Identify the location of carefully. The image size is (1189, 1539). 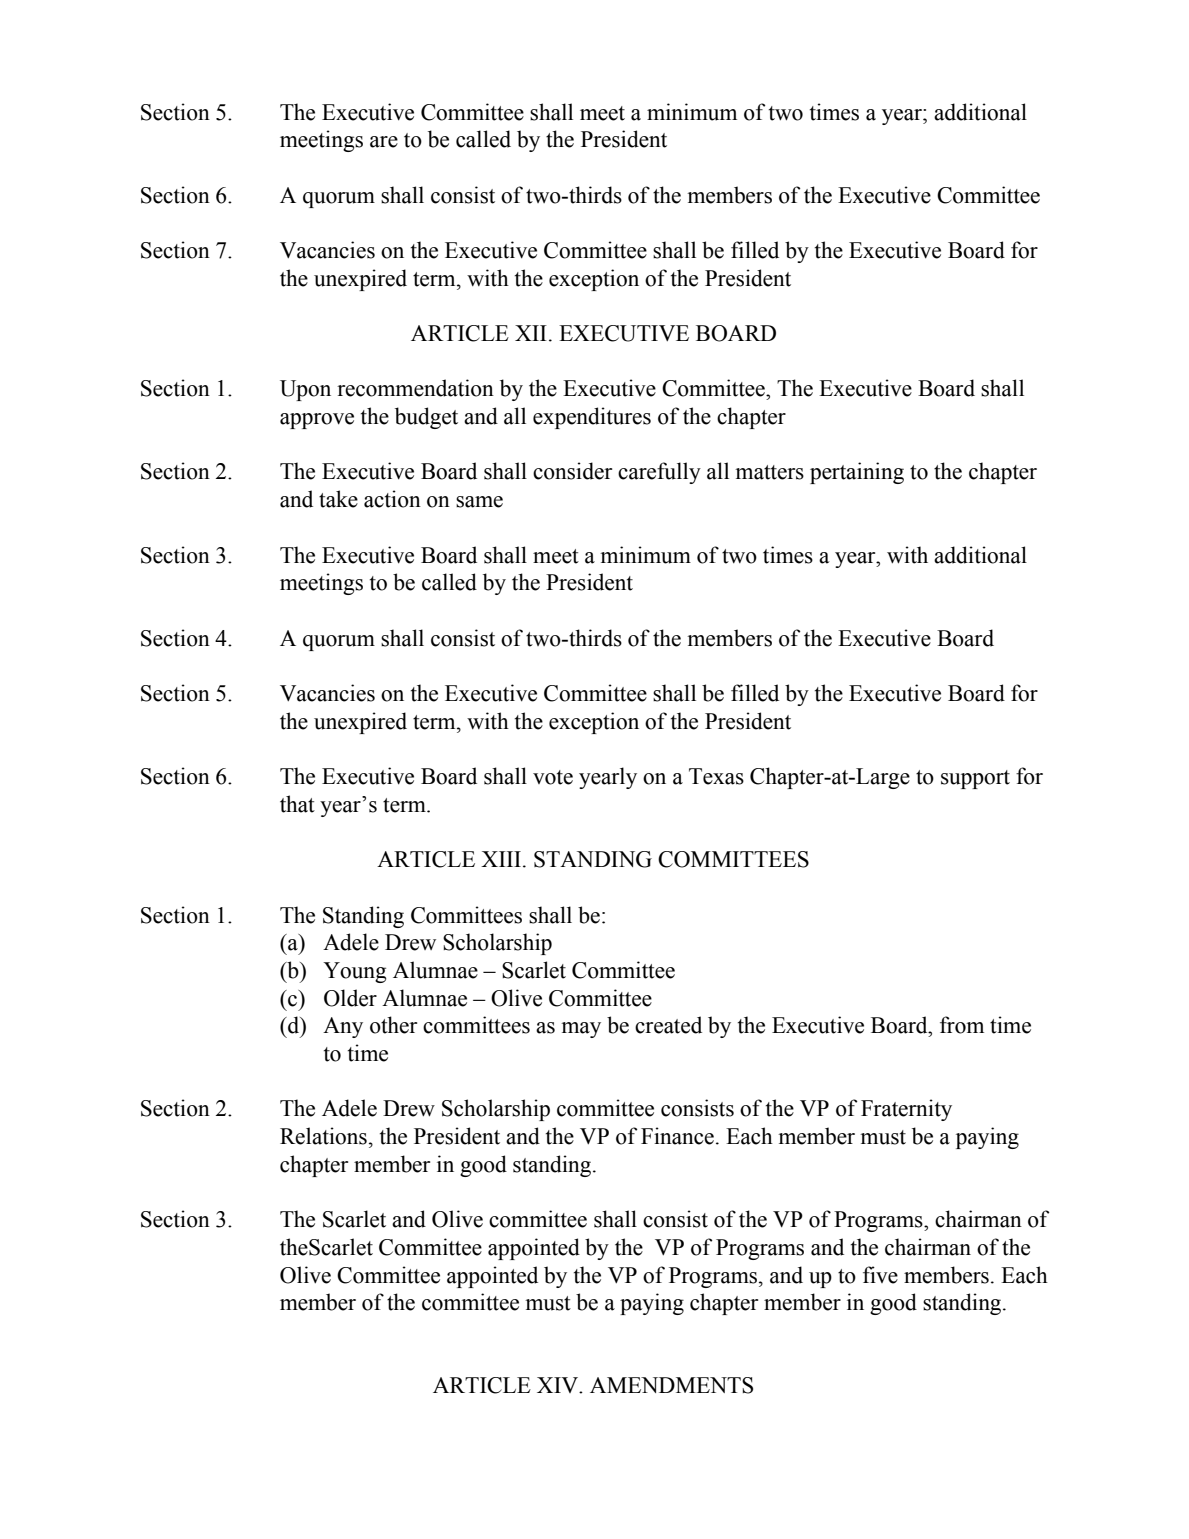
(659, 473).
